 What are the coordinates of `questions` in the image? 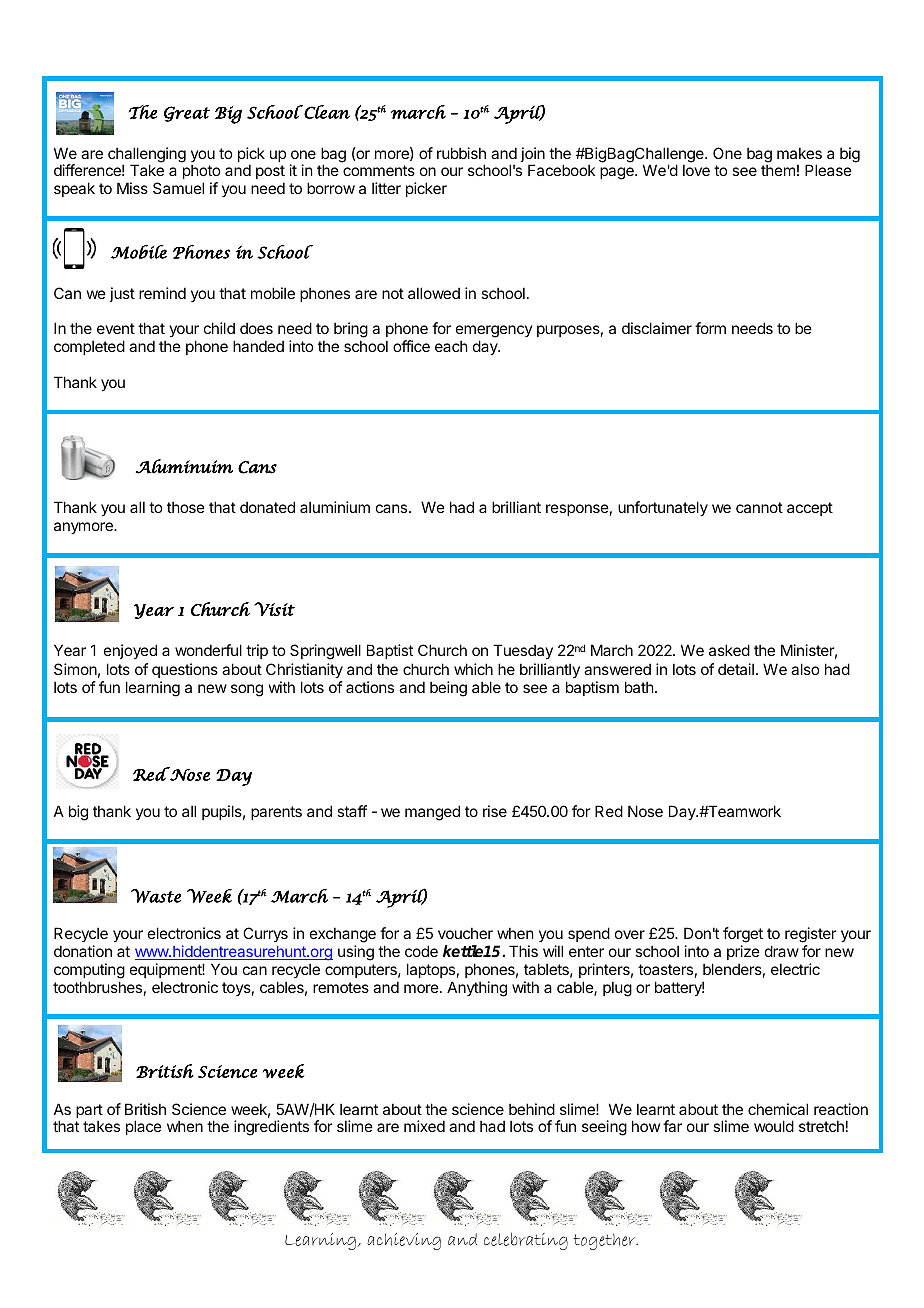 It's located at (185, 670).
